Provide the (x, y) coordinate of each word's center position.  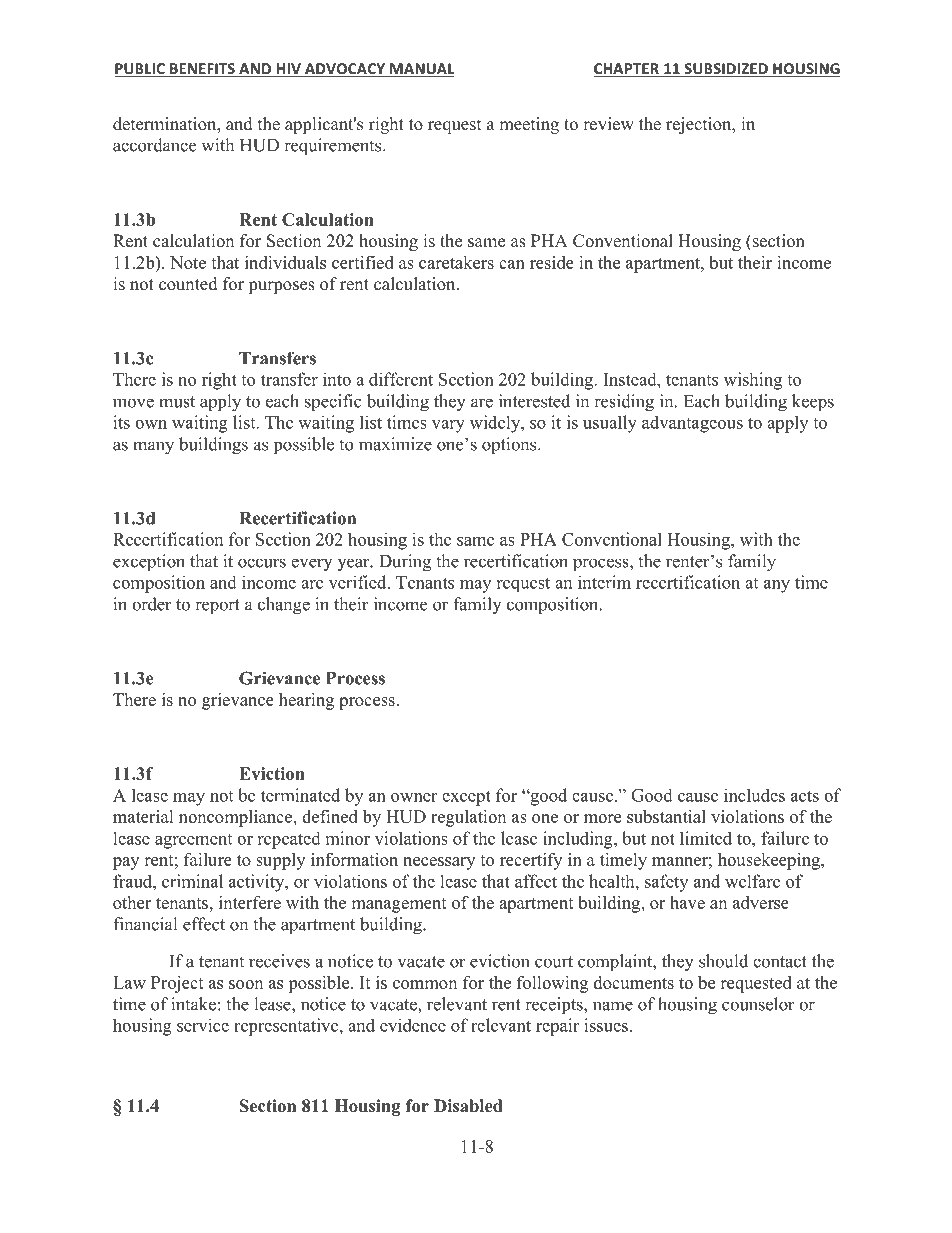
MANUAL (421, 70)
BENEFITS (202, 70)
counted (188, 284)
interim (604, 582)
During (405, 563)
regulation (468, 818)
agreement (193, 841)
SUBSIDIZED (726, 70)
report (217, 607)
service (203, 1025)
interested (534, 401)
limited (706, 838)
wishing (753, 381)
